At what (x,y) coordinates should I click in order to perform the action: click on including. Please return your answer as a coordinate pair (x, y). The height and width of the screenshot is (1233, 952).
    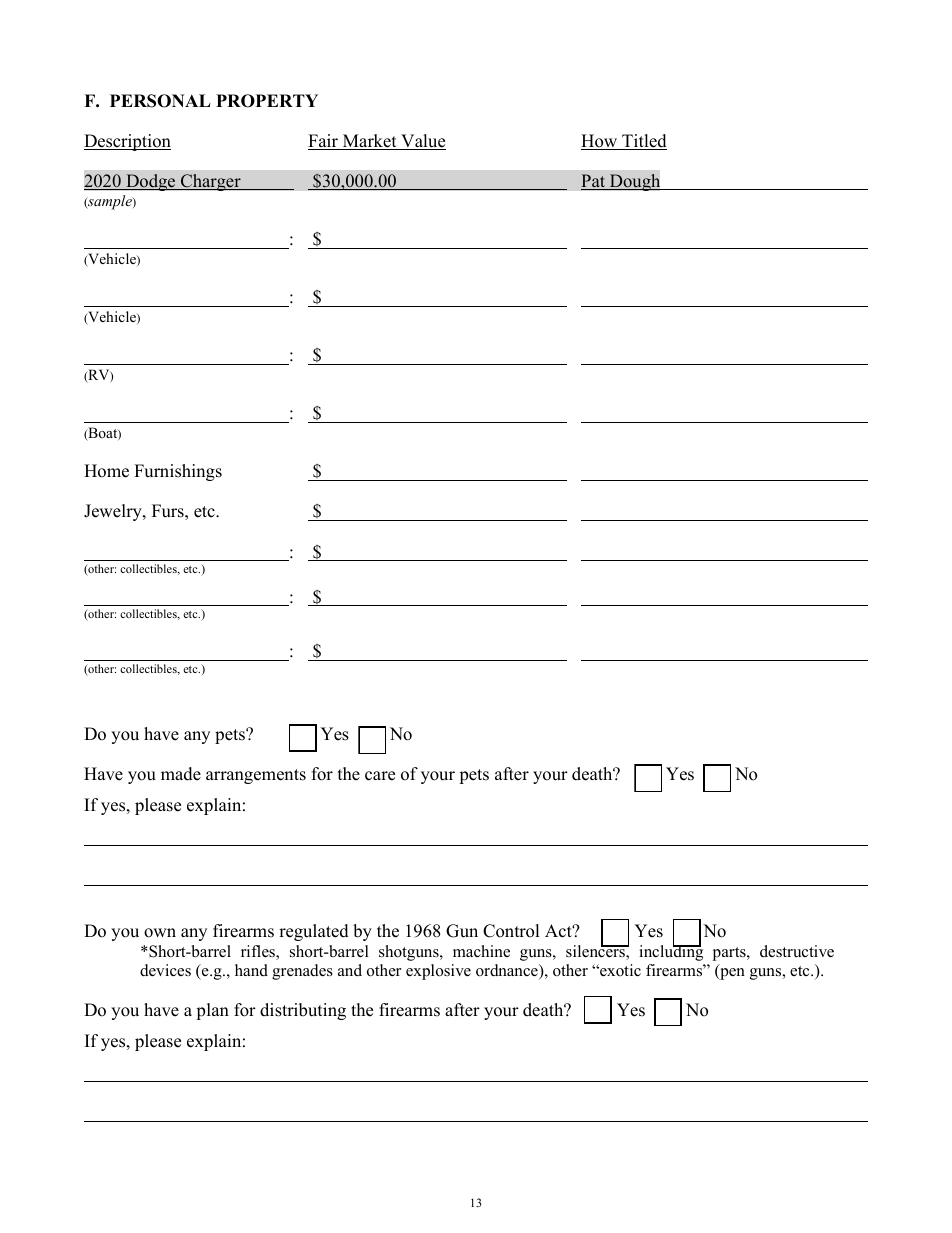
    Looking at the image, I should click on (671, 952).
